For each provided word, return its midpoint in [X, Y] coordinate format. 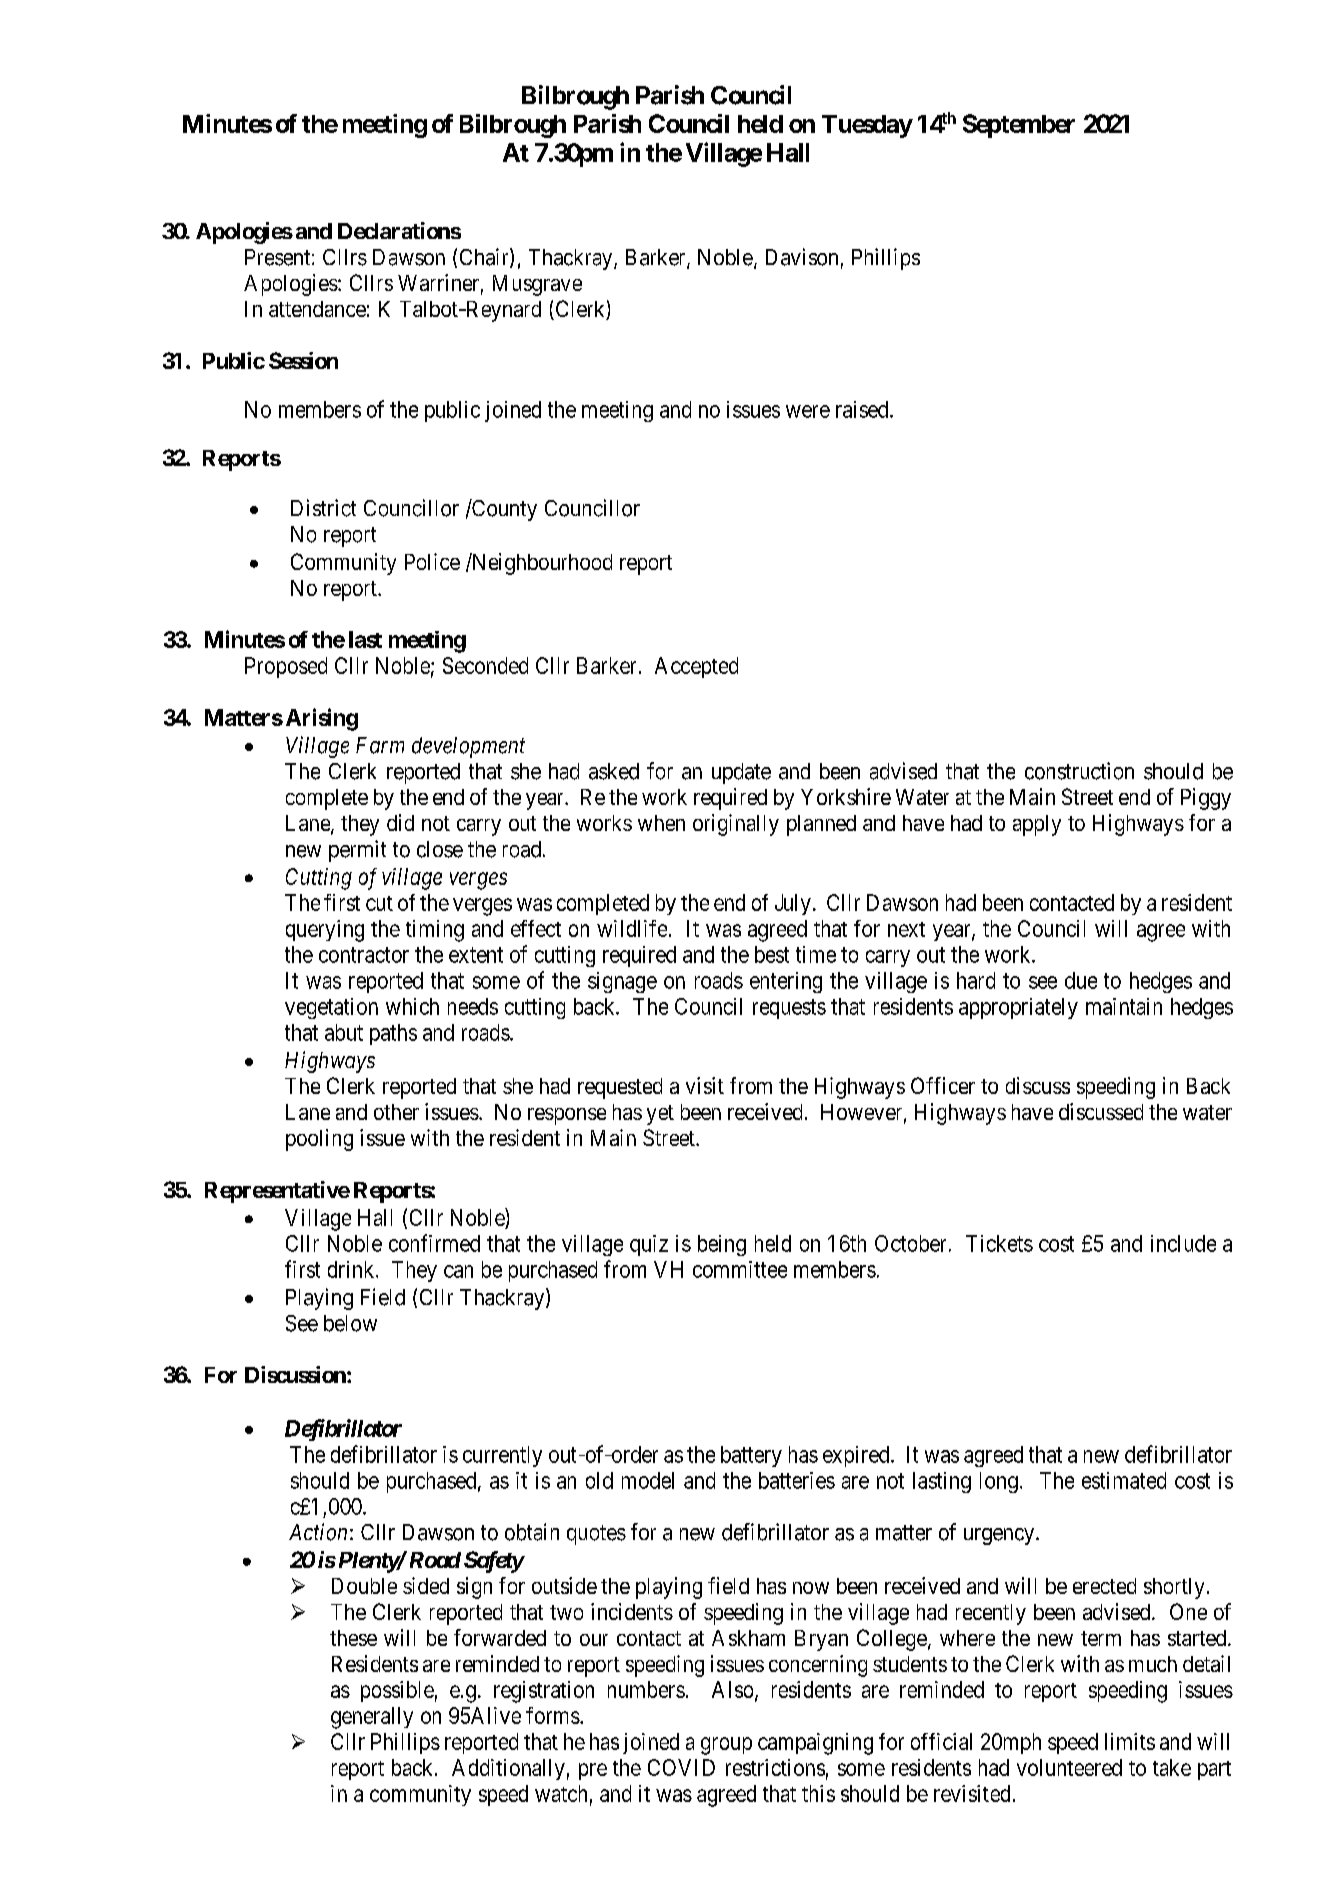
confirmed [434, 1243]
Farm [380, 745]
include [1183, 1243]
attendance [317, 309]
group [726, 1746]
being [722, 1245]
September [1019, 126]
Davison [802, 257]
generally [372, 1718]
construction [1079, 771]
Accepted [696, 667]
